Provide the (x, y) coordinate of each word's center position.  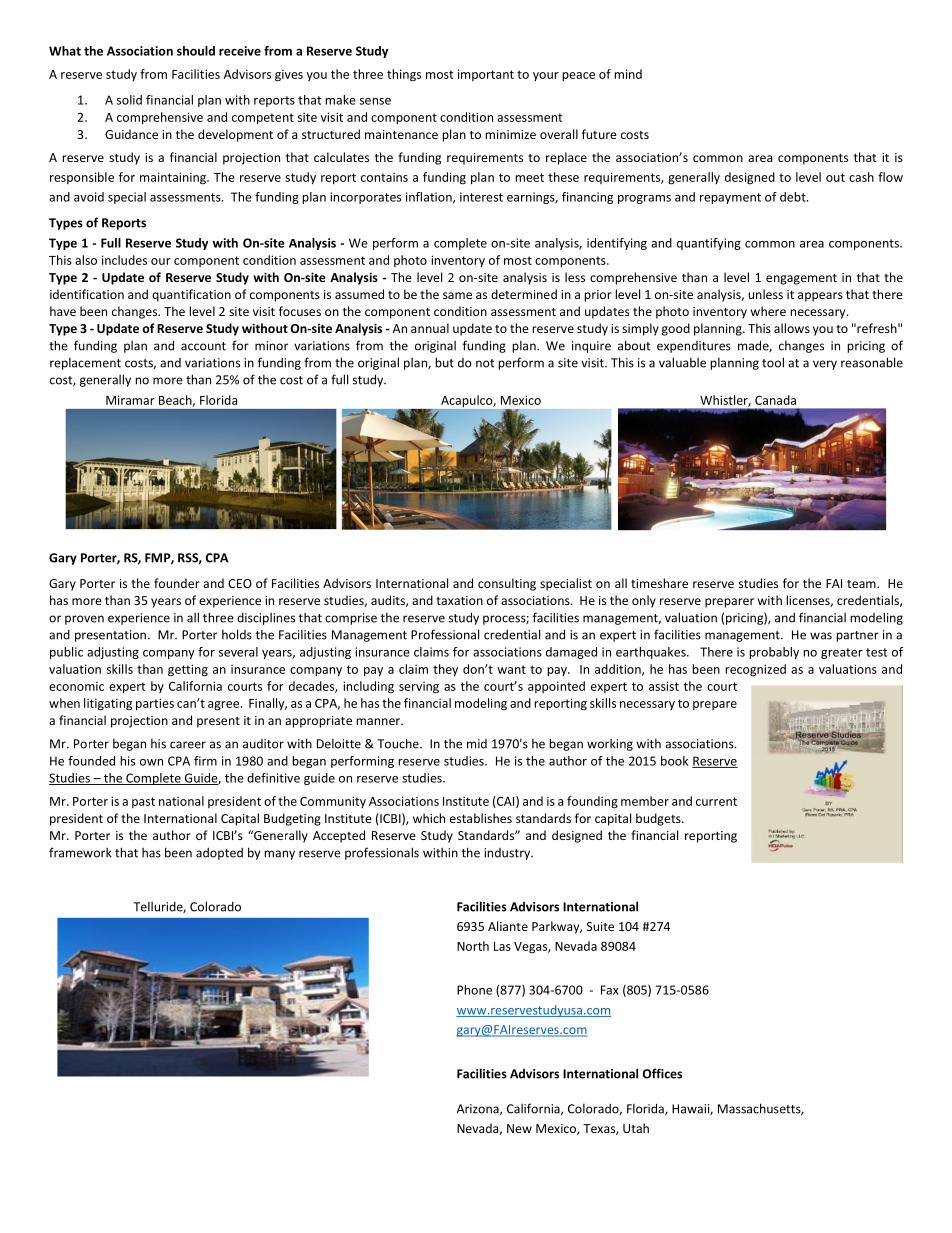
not (485, 363)
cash (861, 177)
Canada (775, 400)
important (486, 75)
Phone (474, 990)
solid (129, 100)
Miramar (130, 400)
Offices (662, 1073)
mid (477, 744)
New (519, 1128)
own (151, 762)
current (716, 801)
